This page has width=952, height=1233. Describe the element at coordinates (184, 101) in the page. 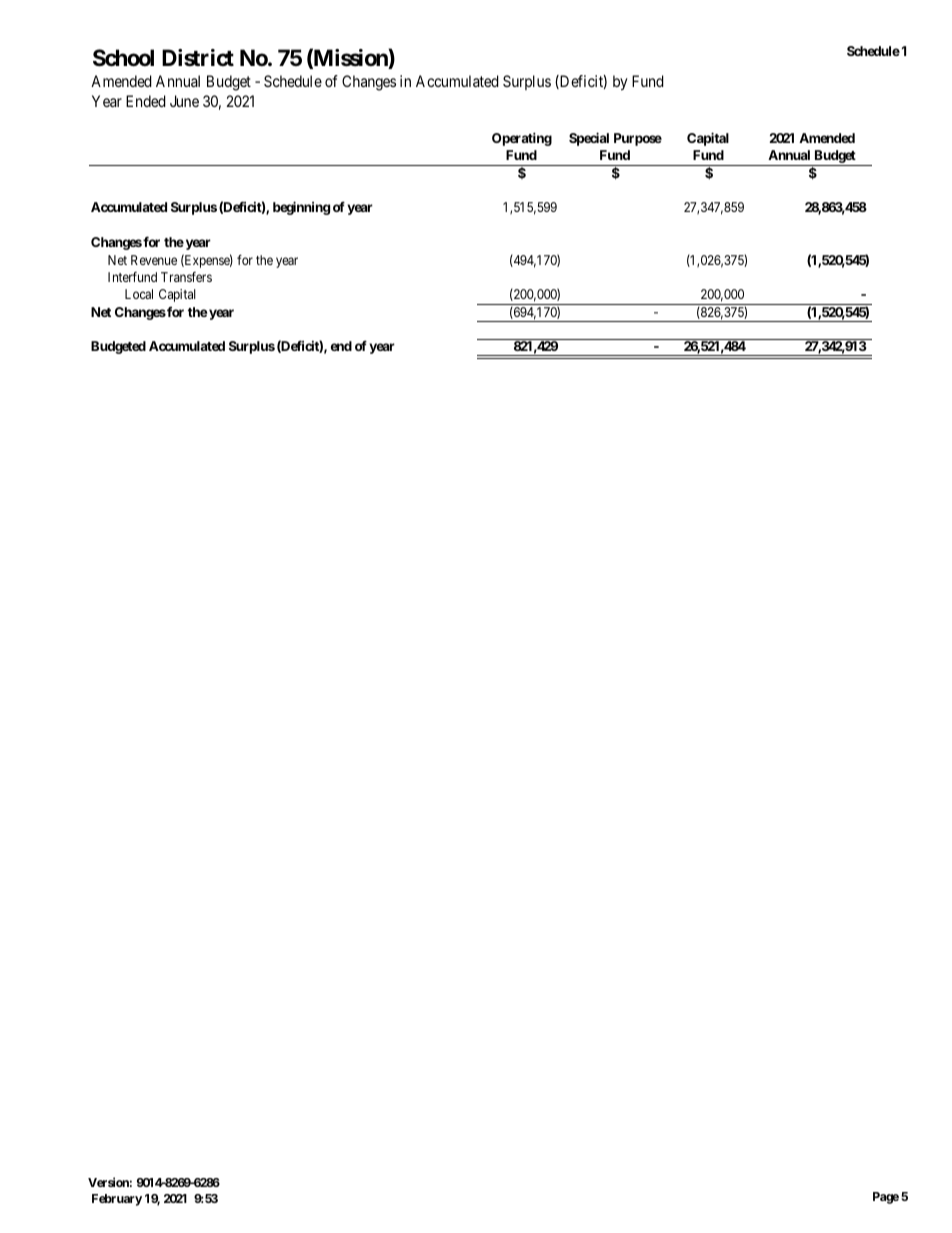

I see `June` at that location.
